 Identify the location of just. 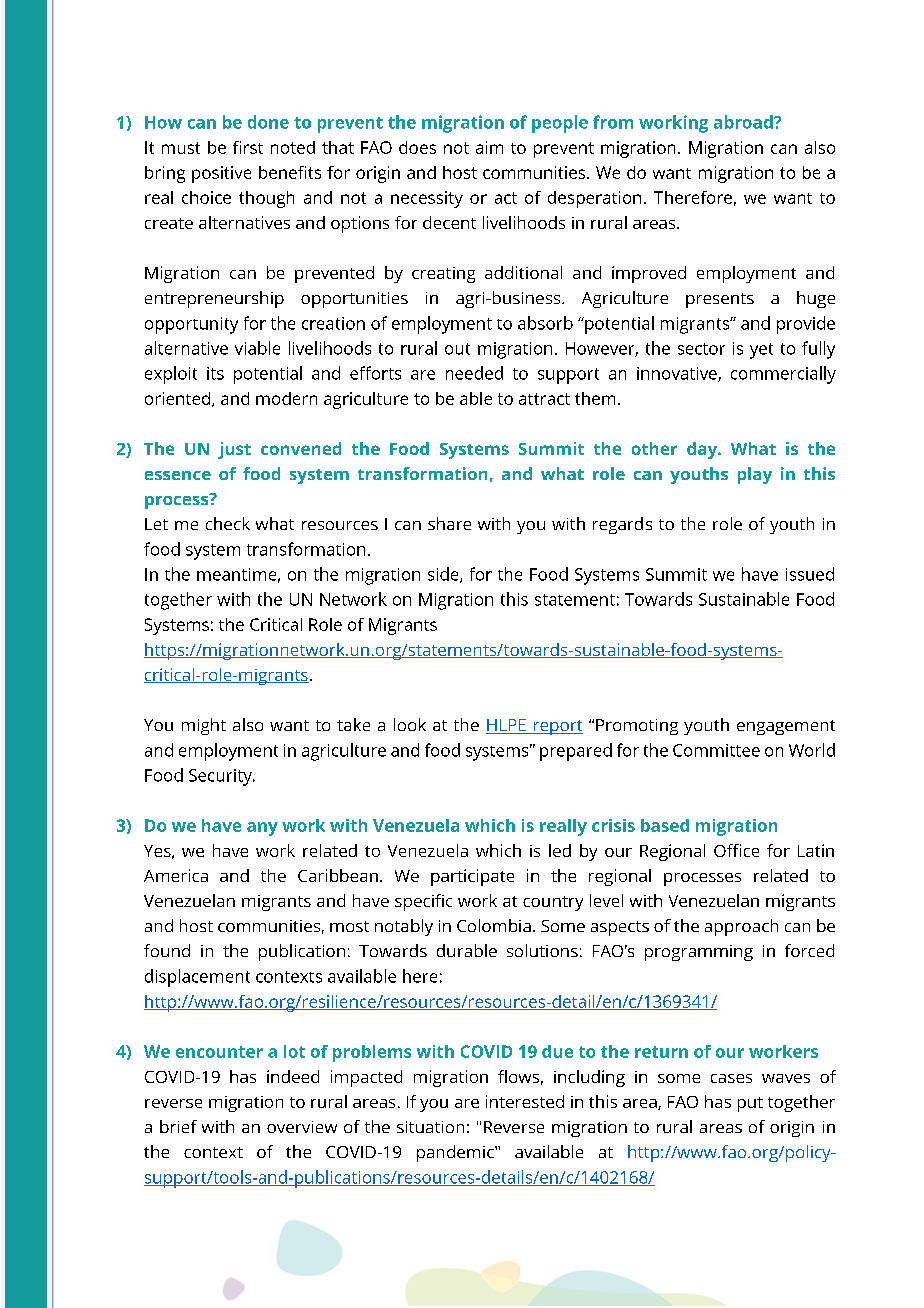
(234, 450).
